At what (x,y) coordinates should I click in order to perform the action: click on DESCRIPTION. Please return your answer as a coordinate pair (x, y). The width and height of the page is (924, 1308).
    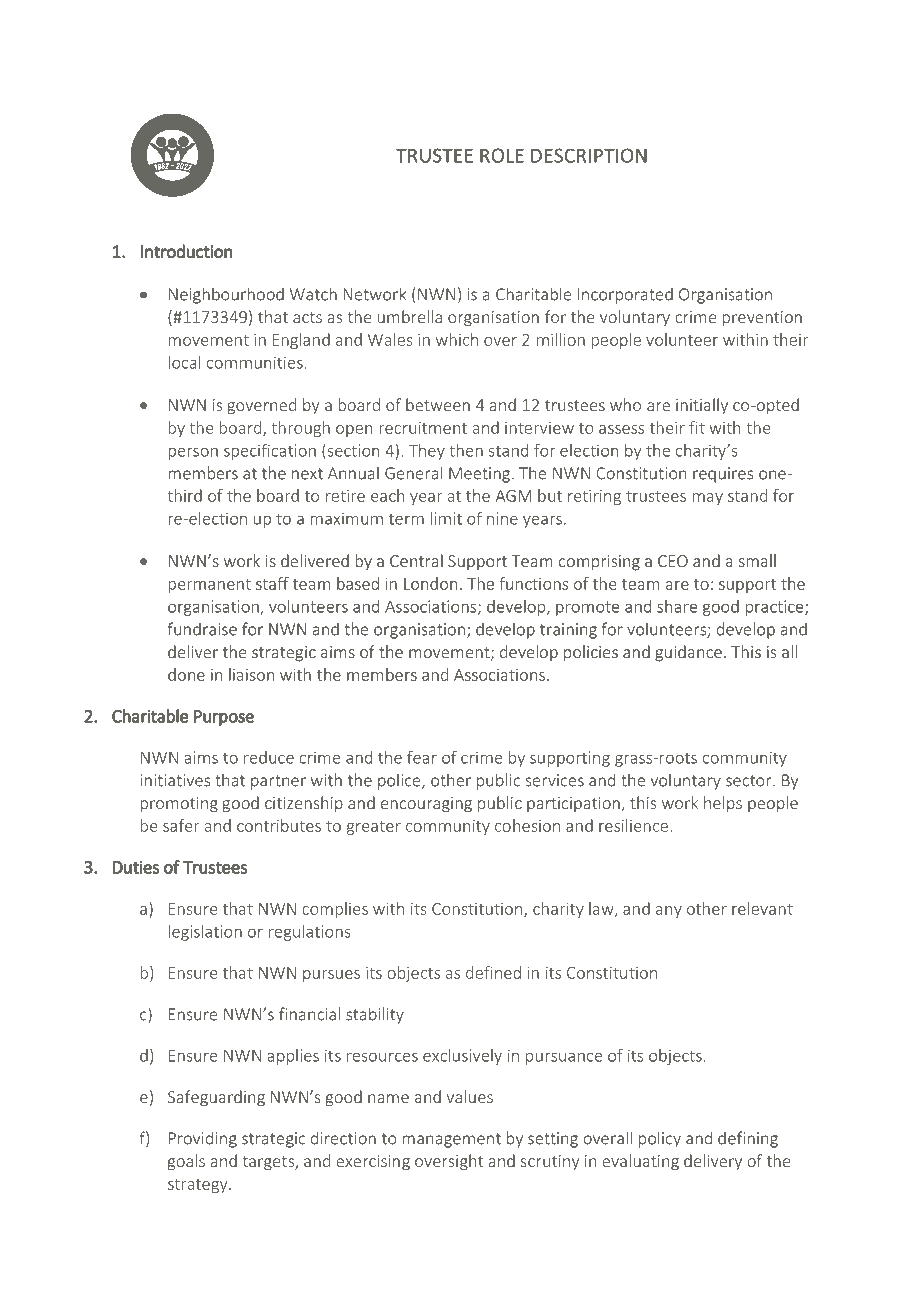
    Looking at the image, I should click on (589, 155).
